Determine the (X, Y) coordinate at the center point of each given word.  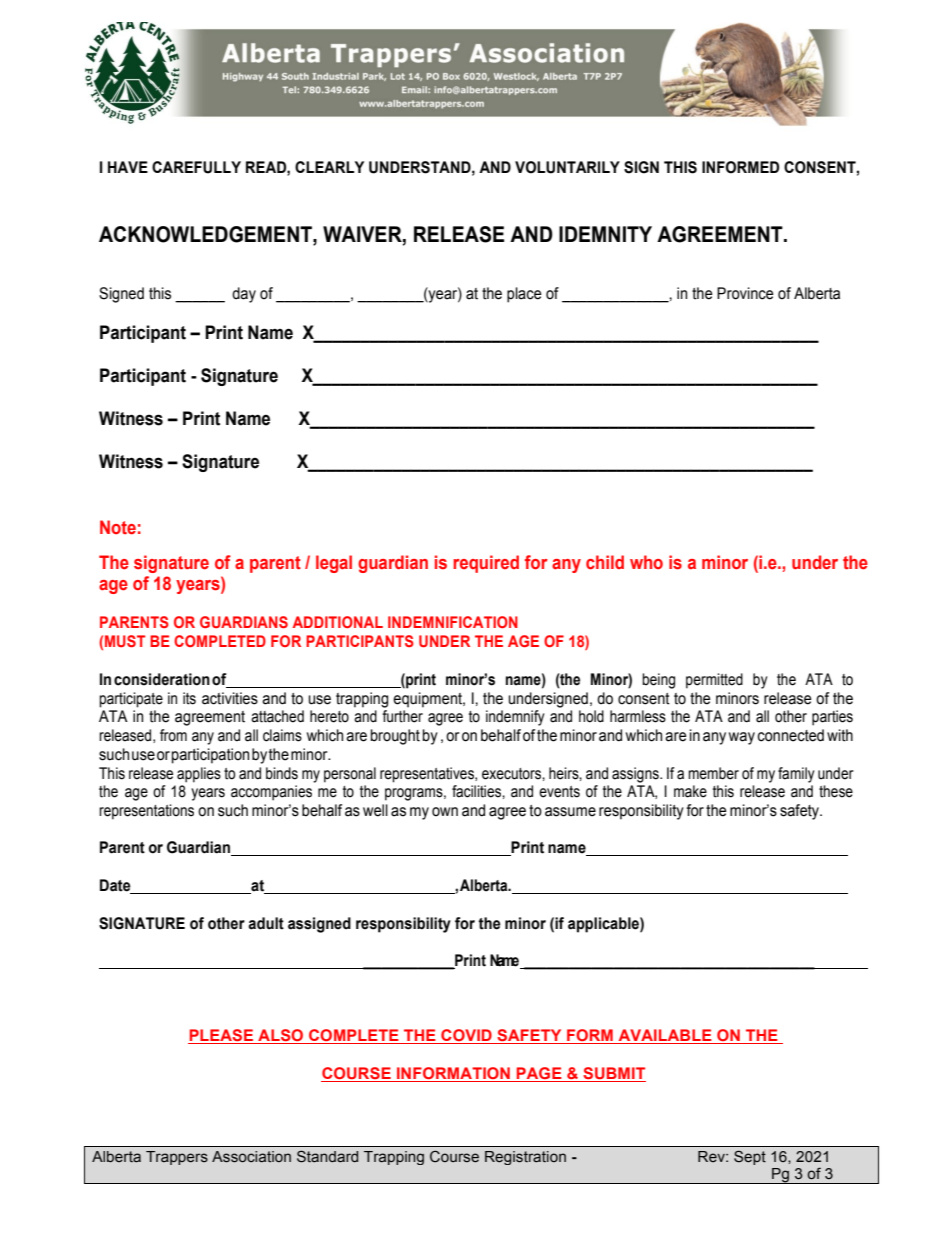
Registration (525, 1158)
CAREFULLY (196, 167)
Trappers (177, 1158)
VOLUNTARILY (567, 167)
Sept (750, 1157)
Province (745, 293)
